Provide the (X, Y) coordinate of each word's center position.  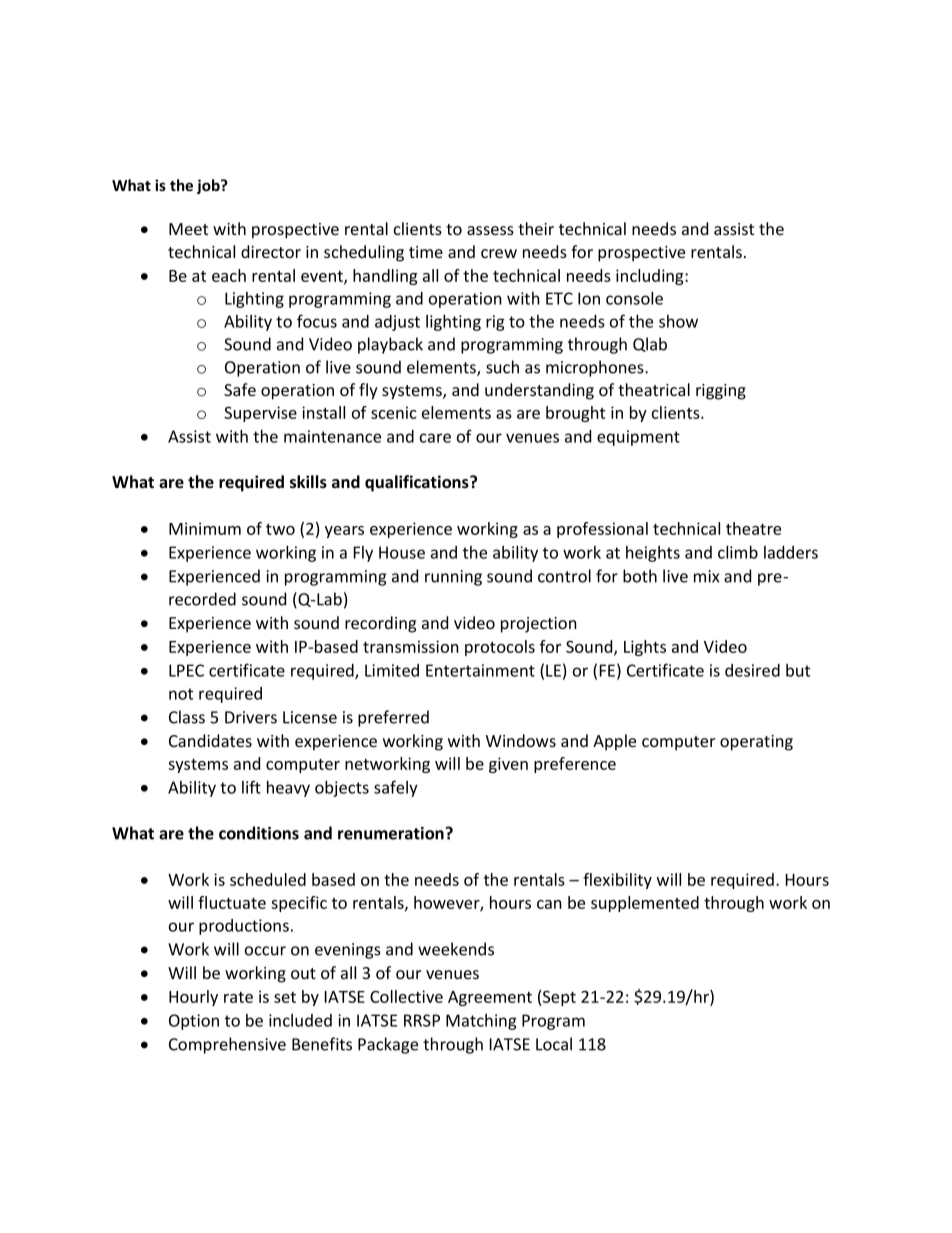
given (508, 765)
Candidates (210, 740)
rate (238, 997)
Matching (481, 1022)
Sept (559, 998)
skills (308, 482)
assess (490, 230)
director (271, 251)
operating (756, 743)
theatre (753, 528)
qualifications (418, 483)
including (651, 277)
